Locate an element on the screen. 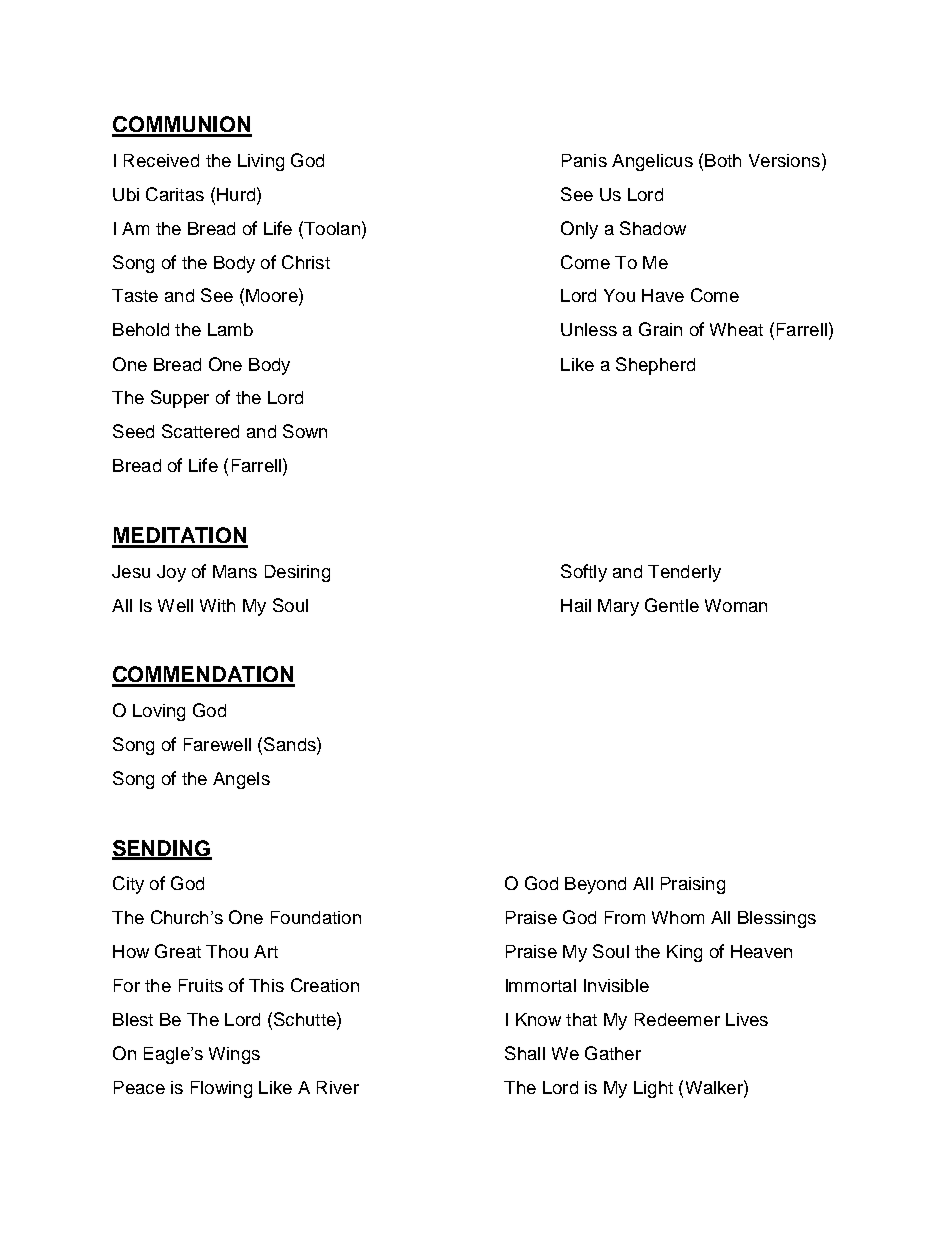 The width and height of the screenshot is (952, 1233). Beyond is located at coordinates (595, 885).
